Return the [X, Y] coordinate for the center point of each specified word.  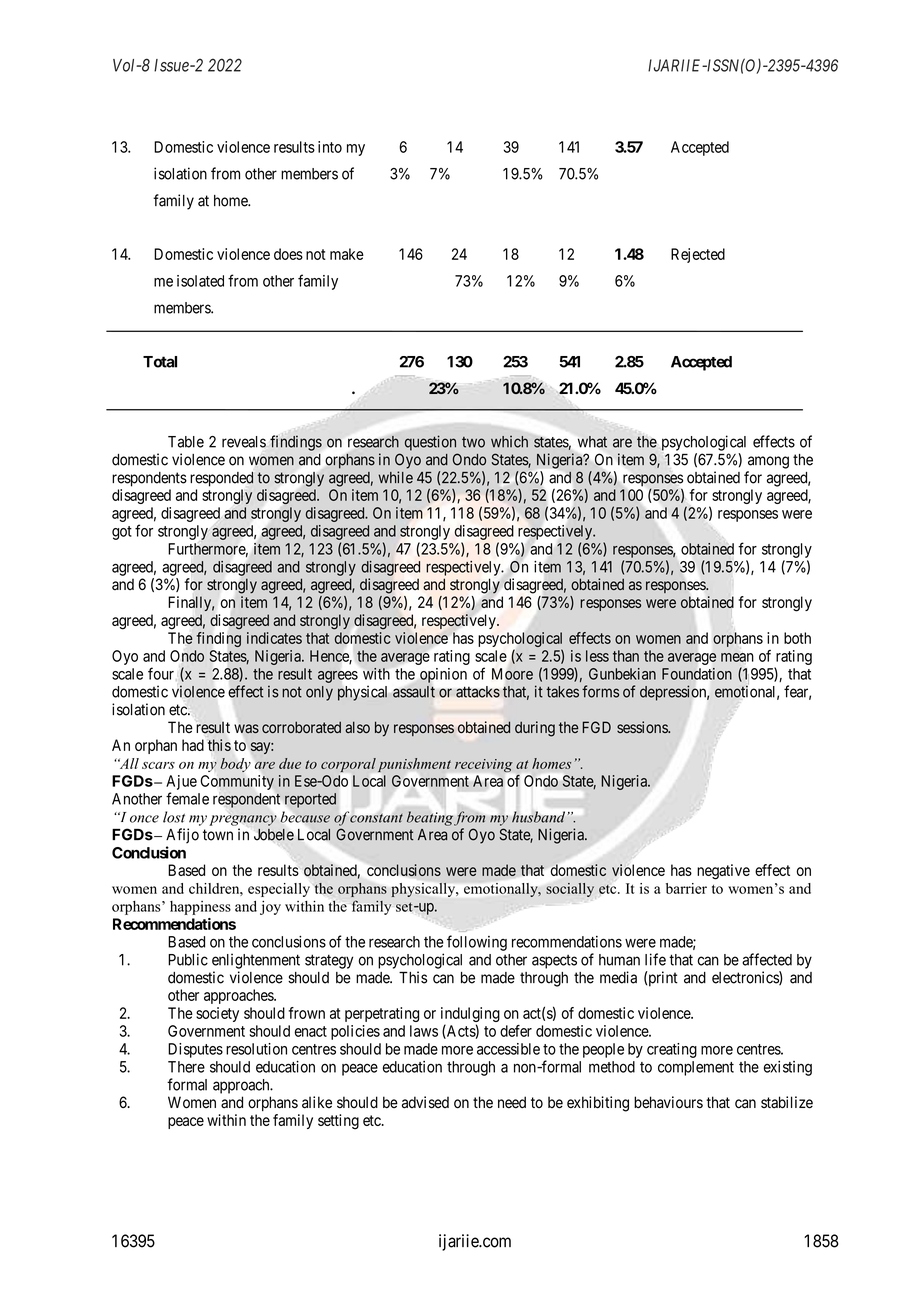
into [330, 147]
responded [222, 479]
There [186, 1067]
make [347, 254]
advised [425, 1102]
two [473, 442]
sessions [643, 727]
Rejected [698, 255]
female [187, 798]
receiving [484, 765]
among [768, 462]
